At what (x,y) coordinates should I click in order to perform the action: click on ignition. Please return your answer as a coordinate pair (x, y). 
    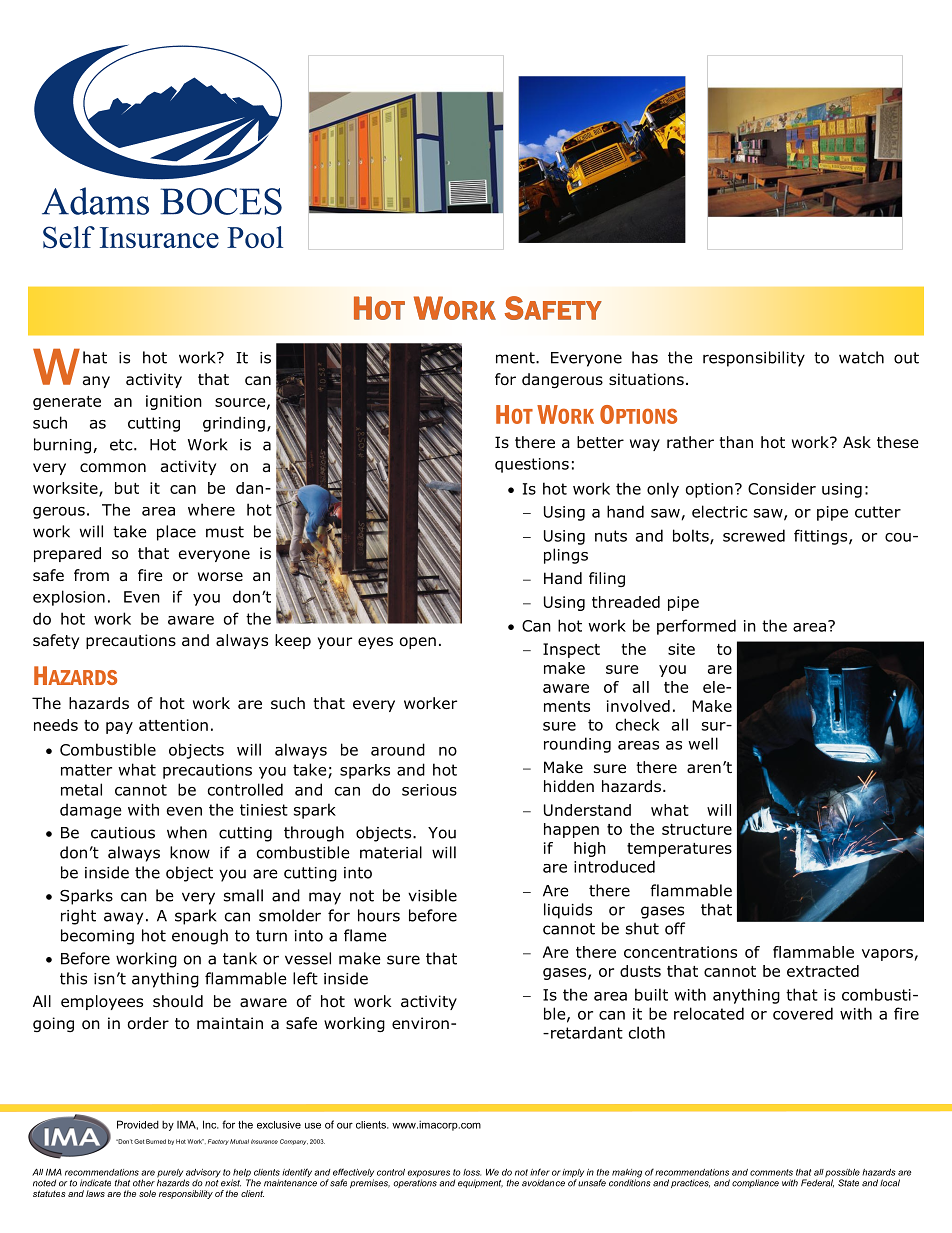
    Looking at the image, I should click on (174, 402).
